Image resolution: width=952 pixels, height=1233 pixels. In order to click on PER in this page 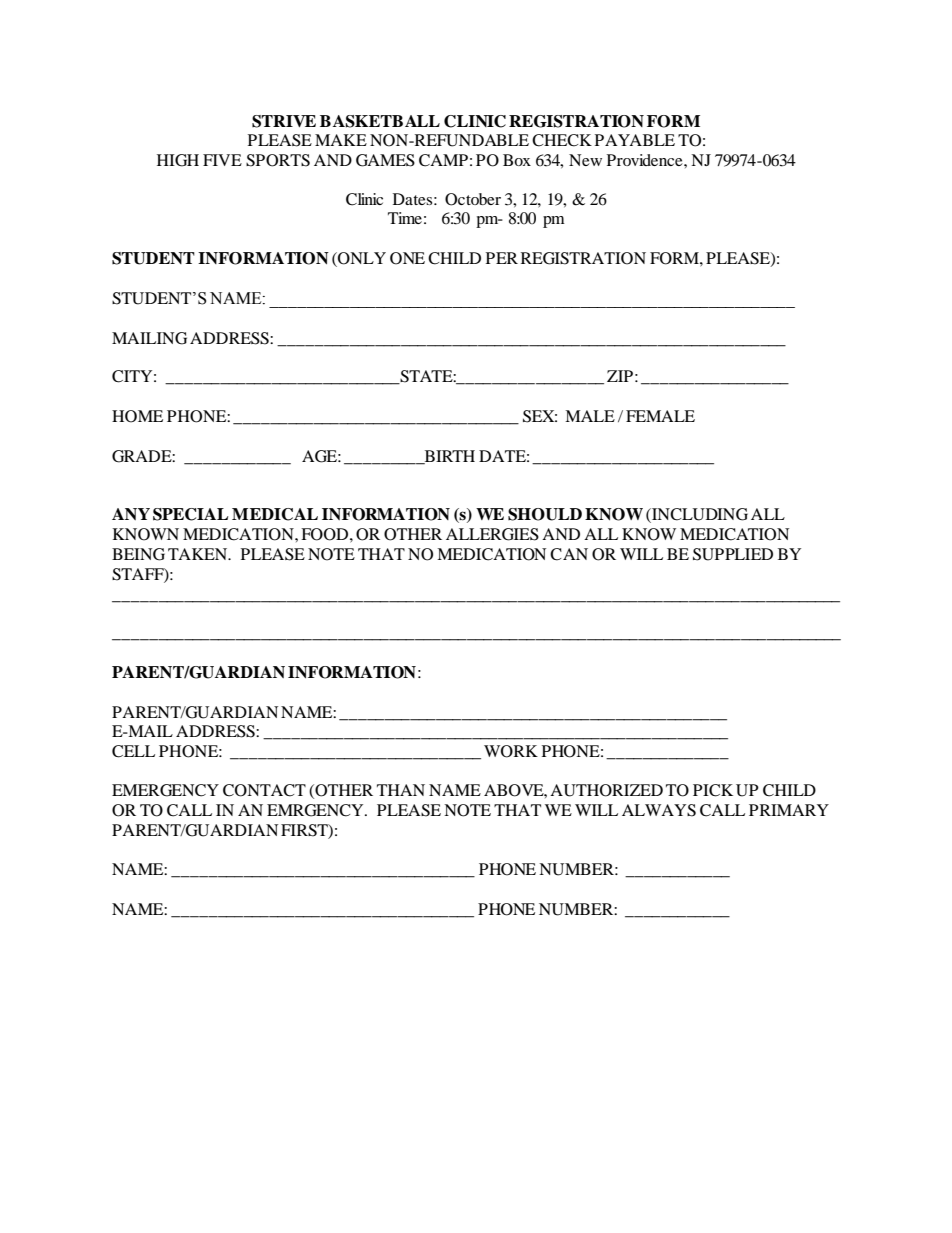, I will do `click(502, 258)`.
